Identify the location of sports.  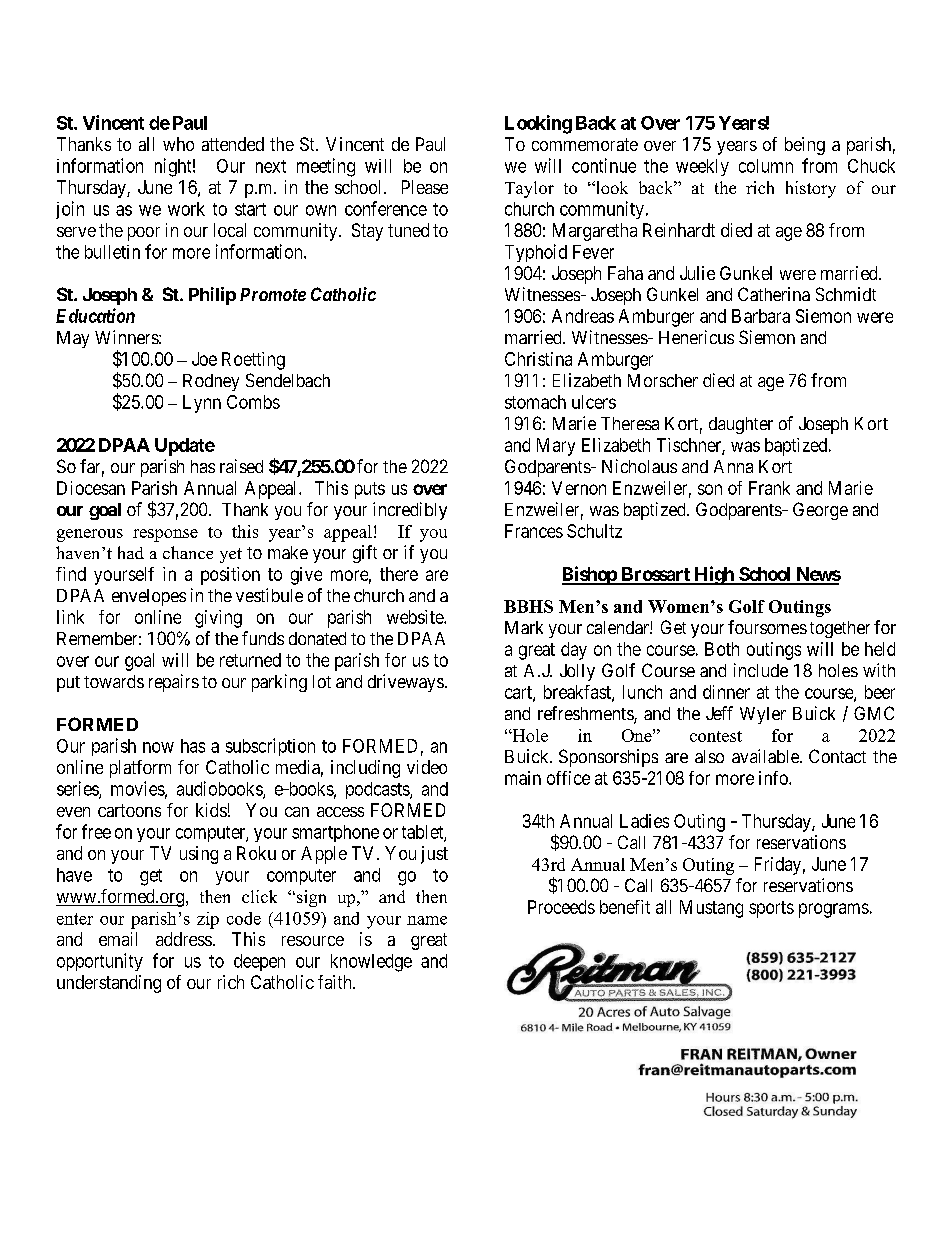
(771, 909).
